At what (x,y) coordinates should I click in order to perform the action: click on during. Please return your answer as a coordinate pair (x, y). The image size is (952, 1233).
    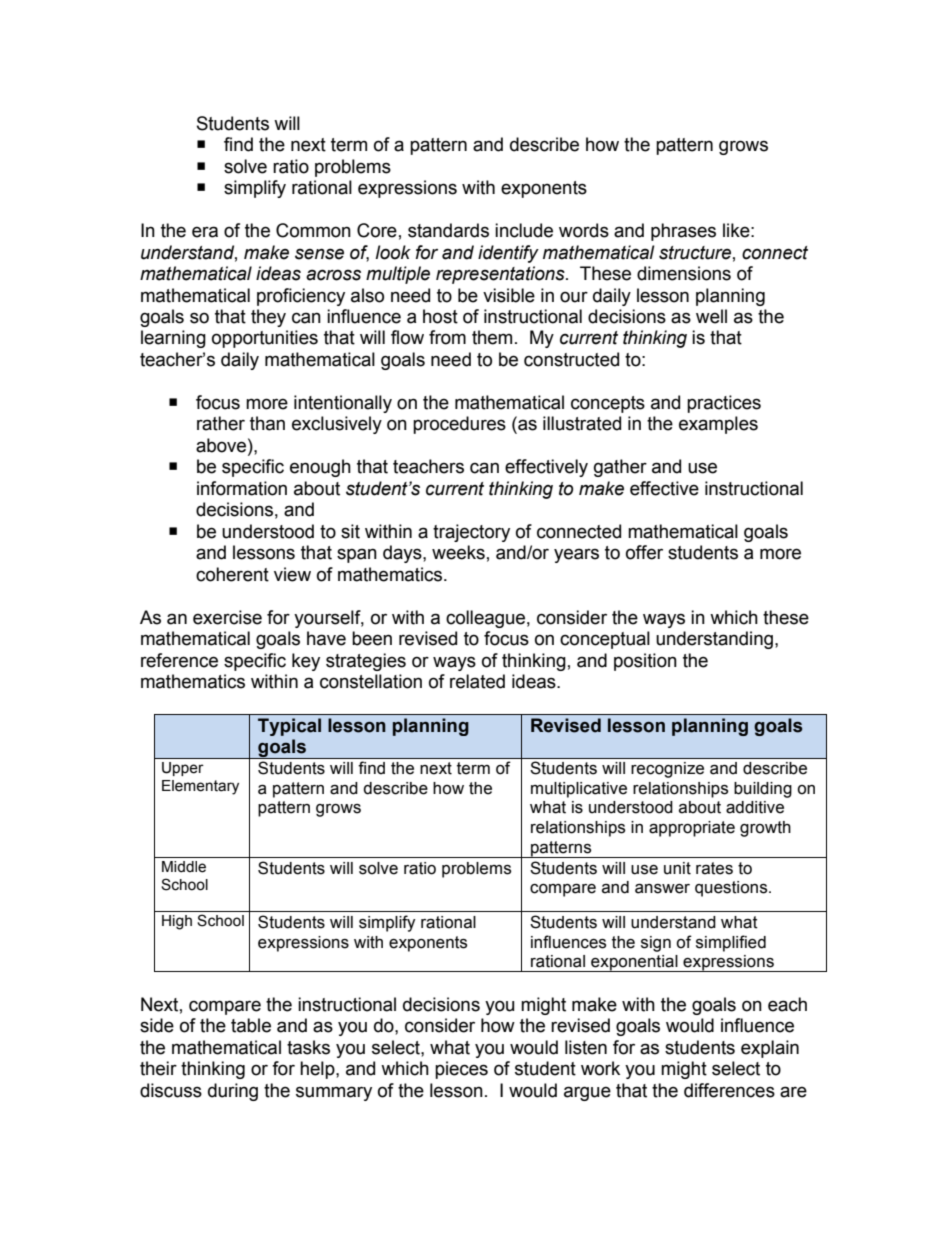
    Looking at the image, I should click on (233, 1092).
